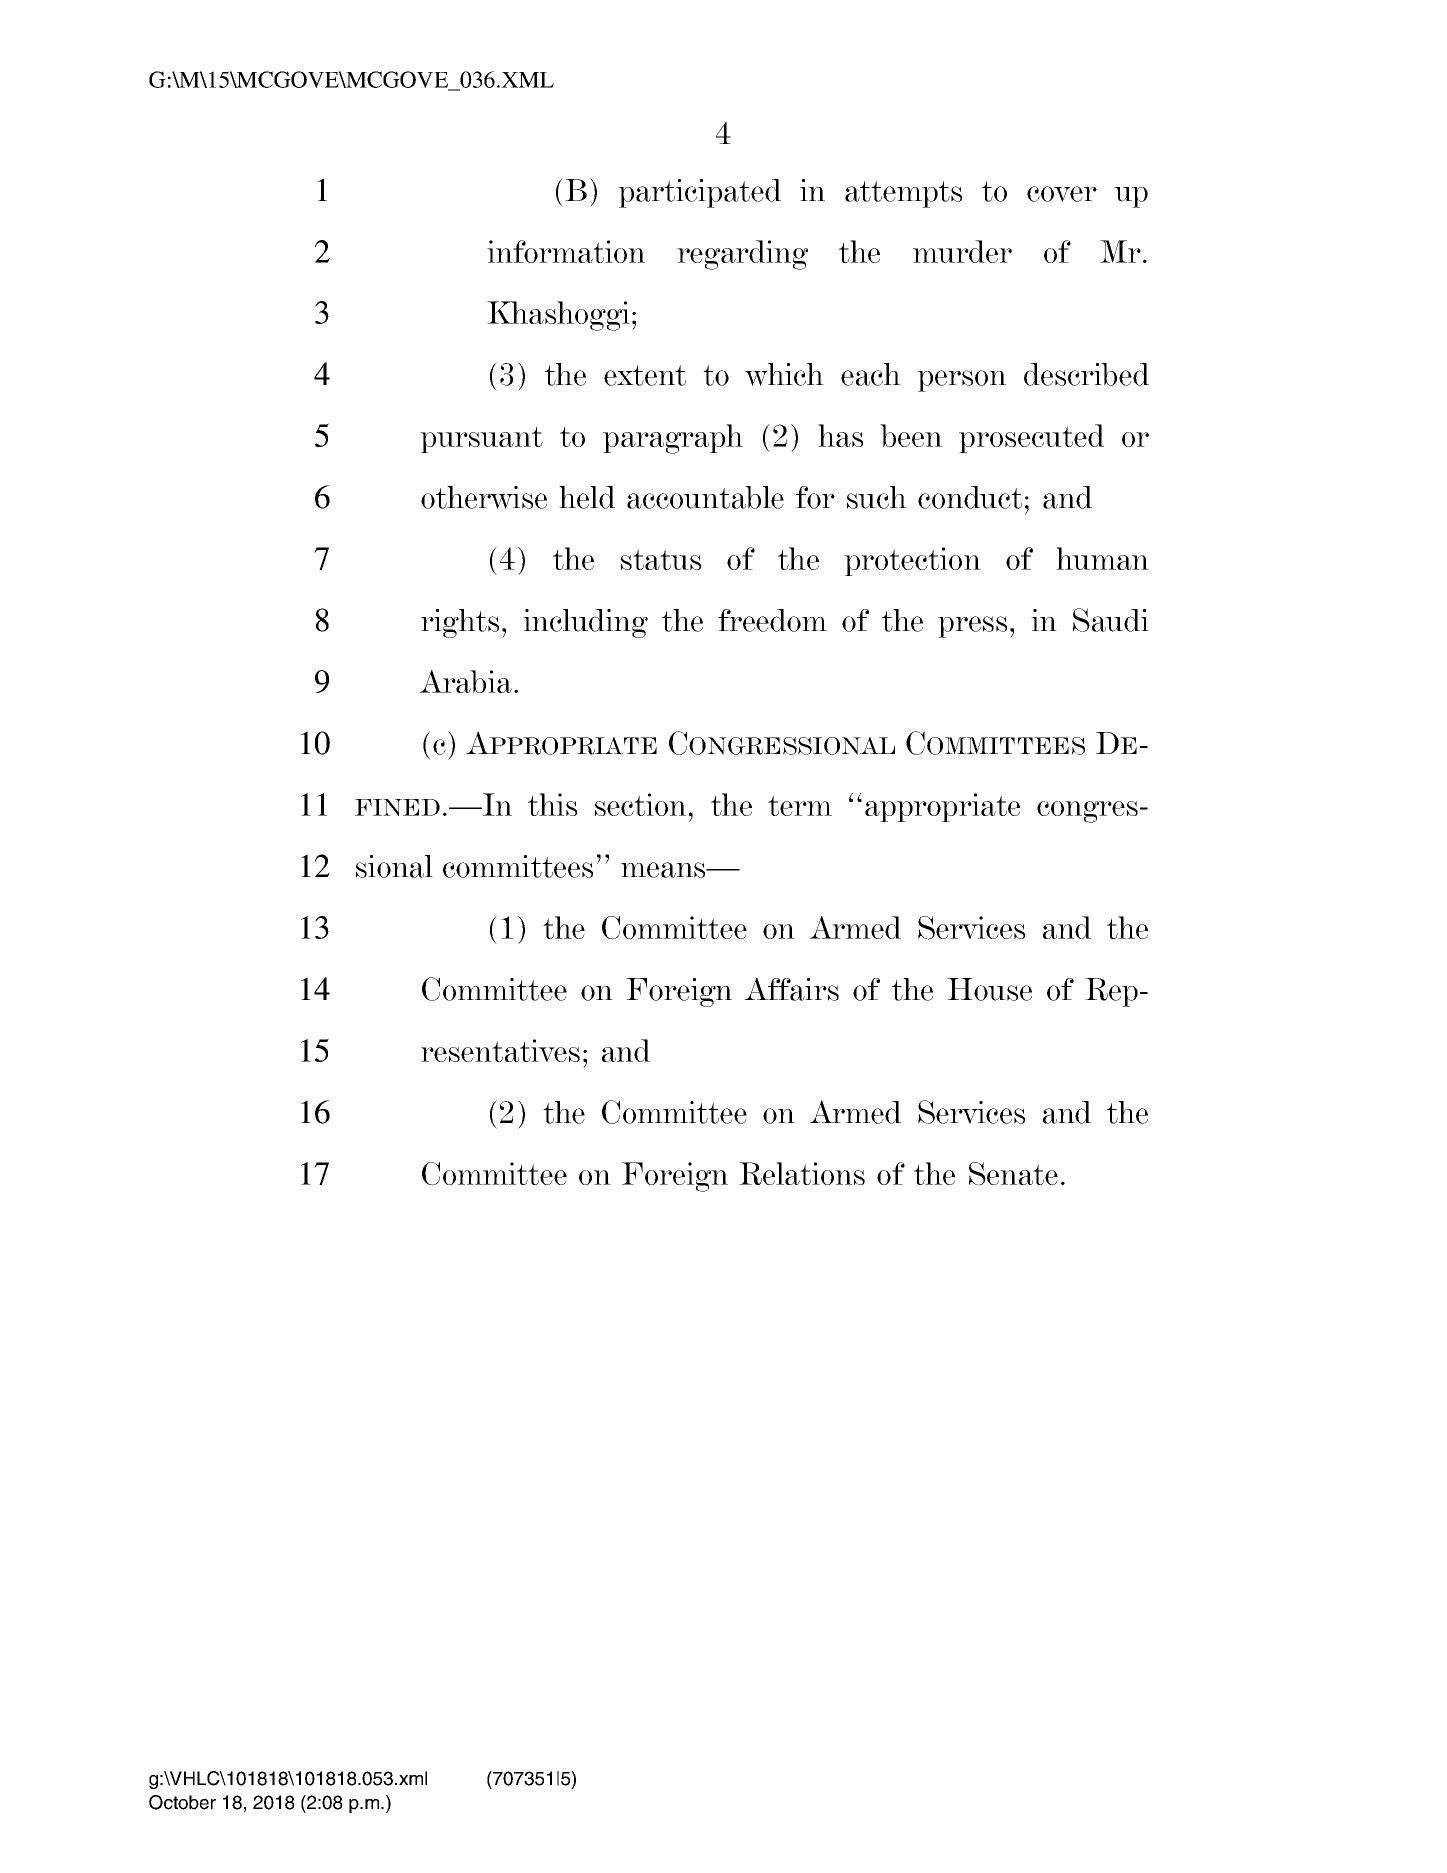  Describe the element at coordinates (1013, 1174) in the document. I see `Senate` at that location.
